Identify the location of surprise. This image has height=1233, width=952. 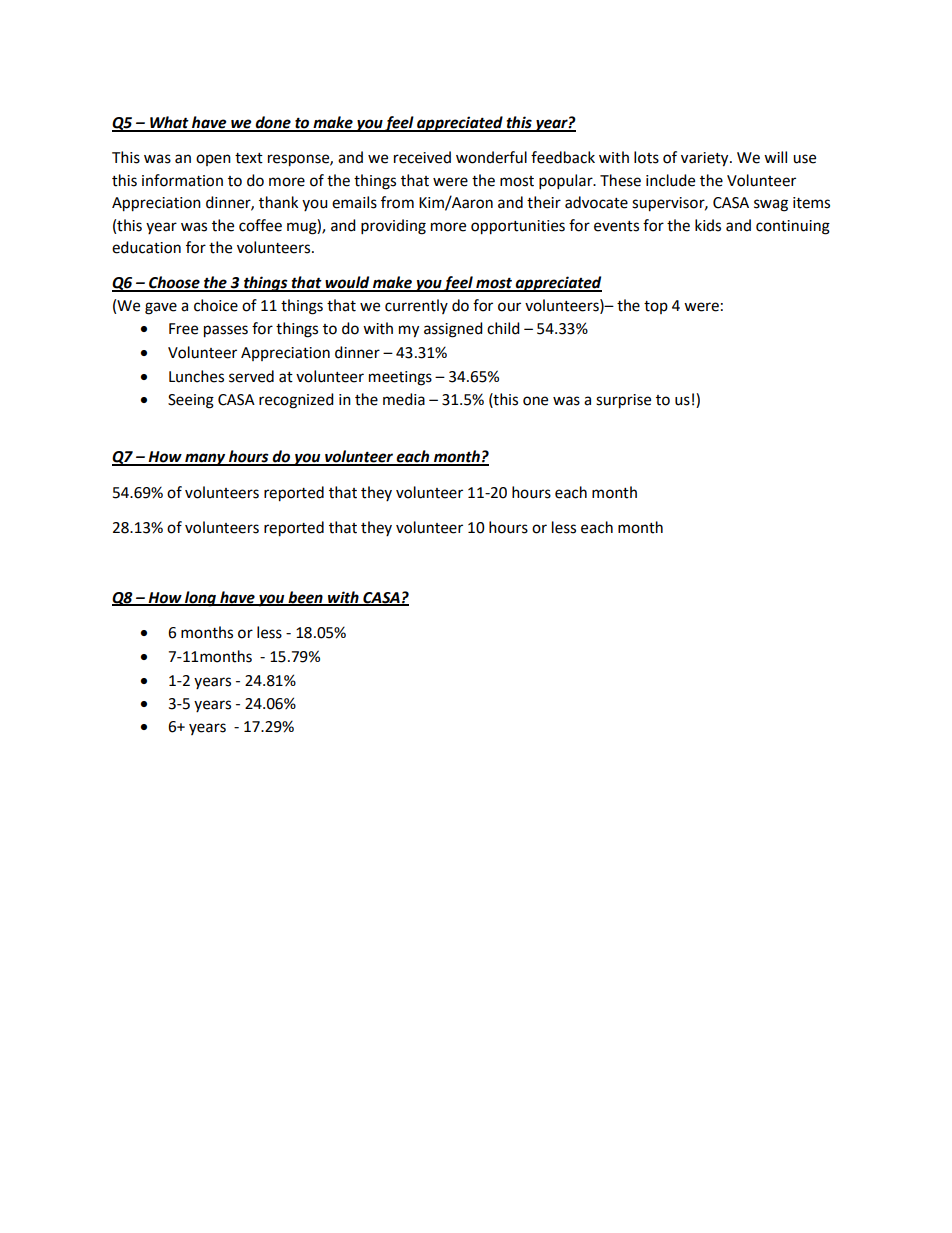
(623, 401).
